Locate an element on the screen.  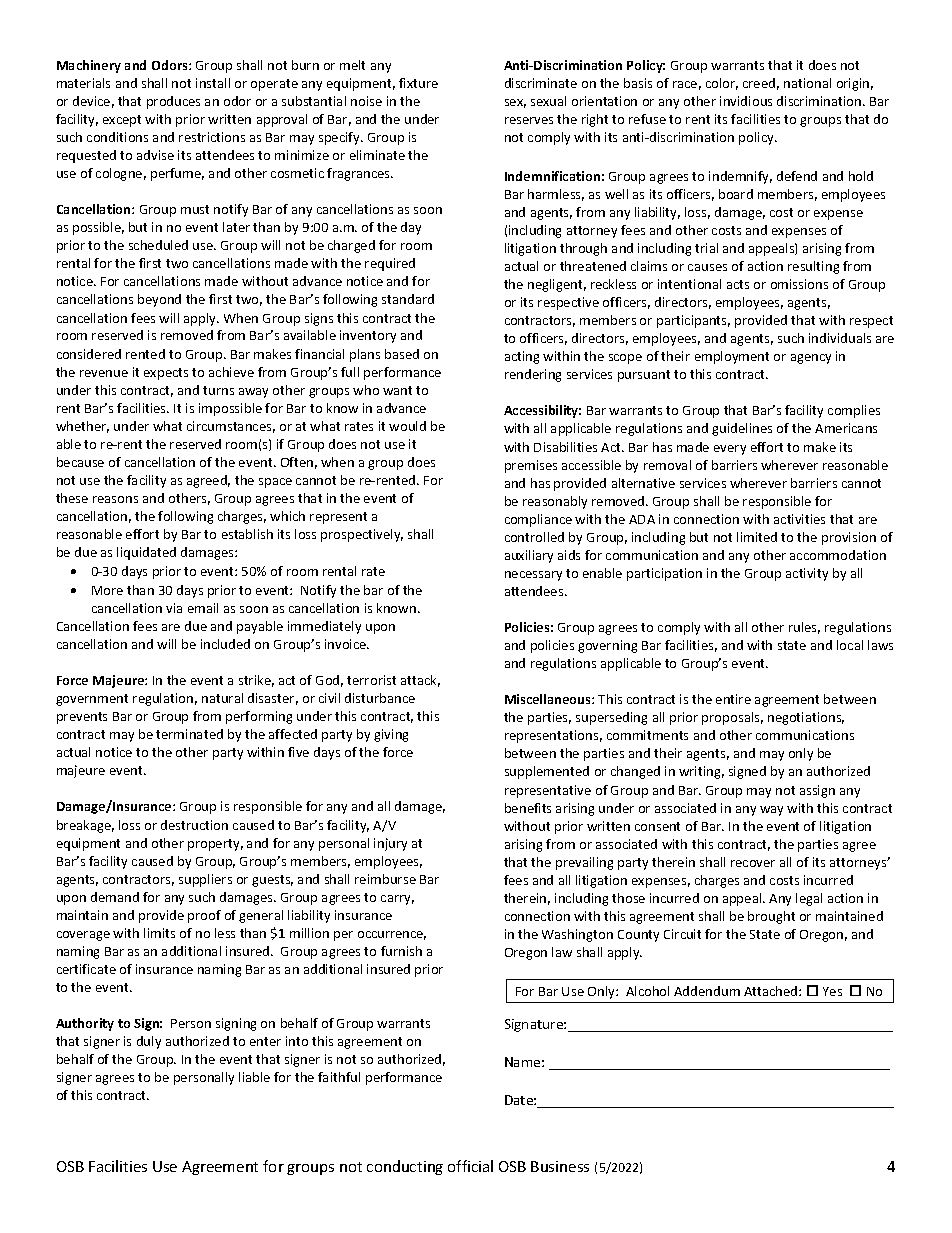
recover is located at coordinates (753, 863).
